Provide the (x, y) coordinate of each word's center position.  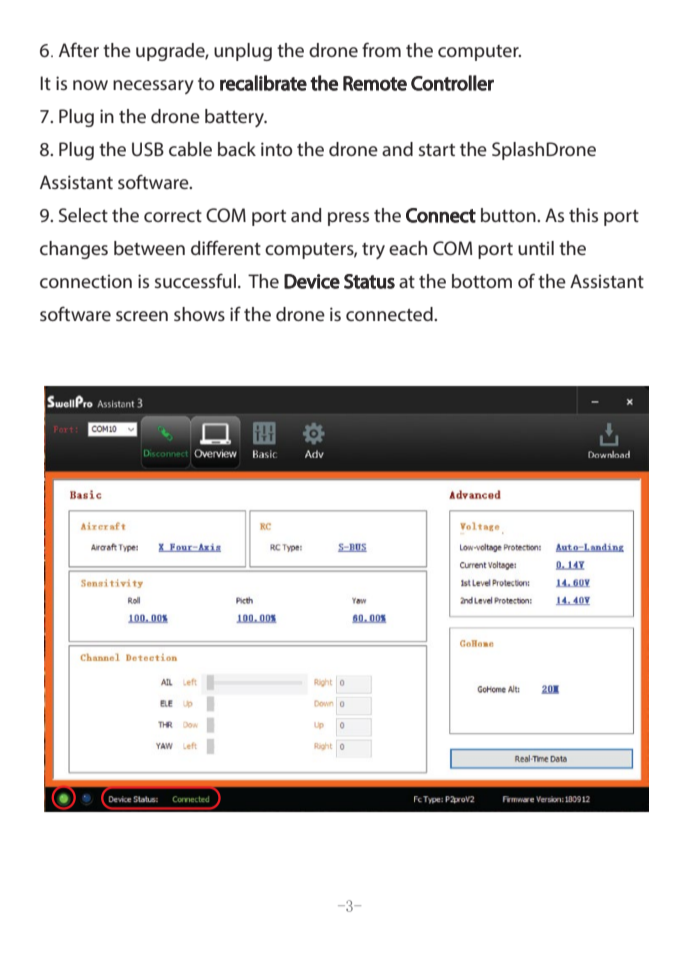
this (583, 215)
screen (142, 316)
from (381, 49)
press (348, 219)
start (437, 150)
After (79, 49)
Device (312, 281)
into (276, 149)
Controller (452, 83)
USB (148, 149)
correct (173, 216)
